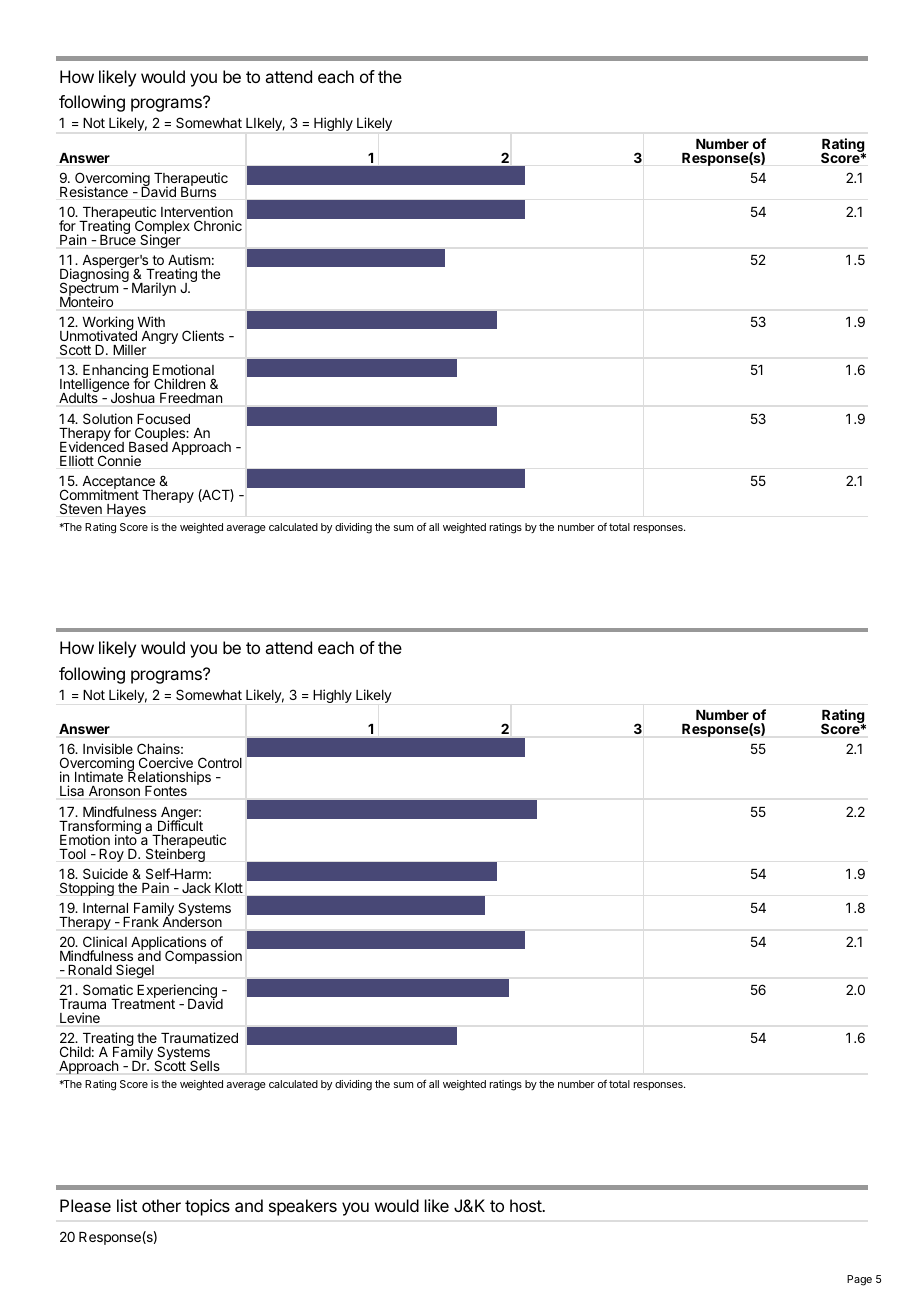  What do you see at coordinates (859, 1280) in the screenshot?
I see `Page` at bounding box center [859, 1280].
